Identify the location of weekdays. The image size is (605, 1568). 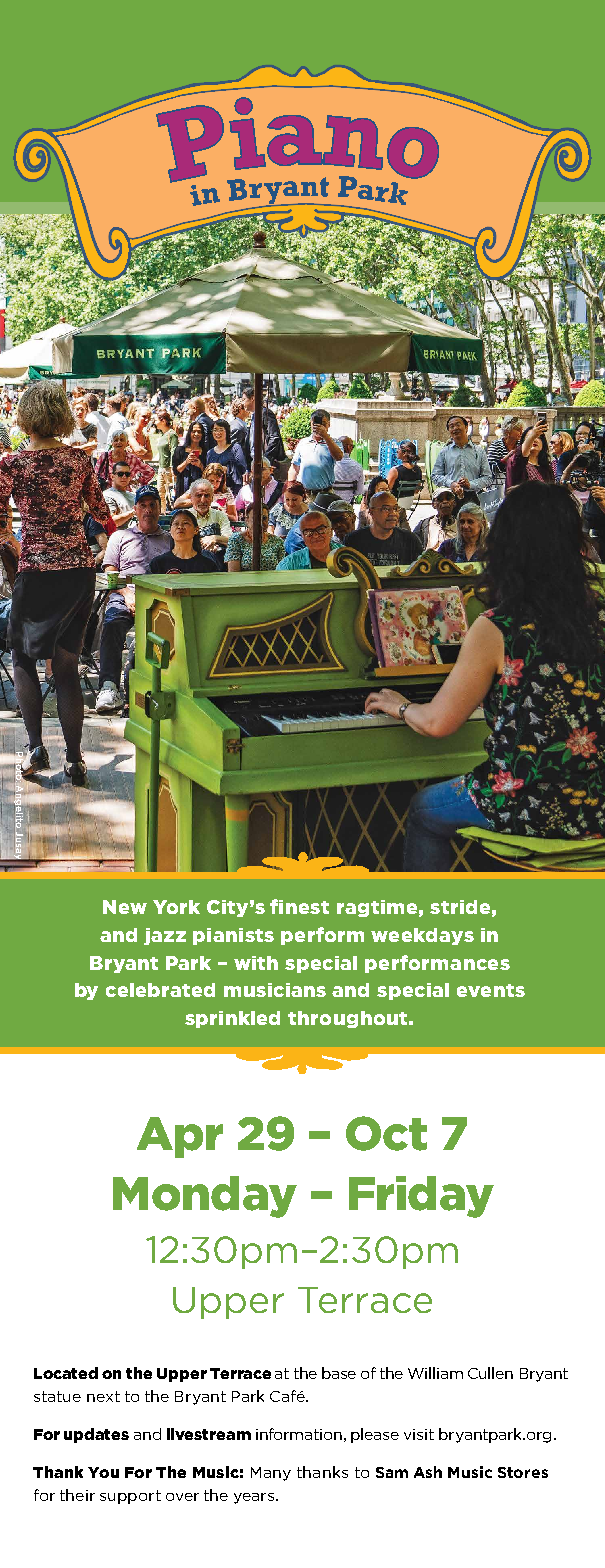
(422, 936).
